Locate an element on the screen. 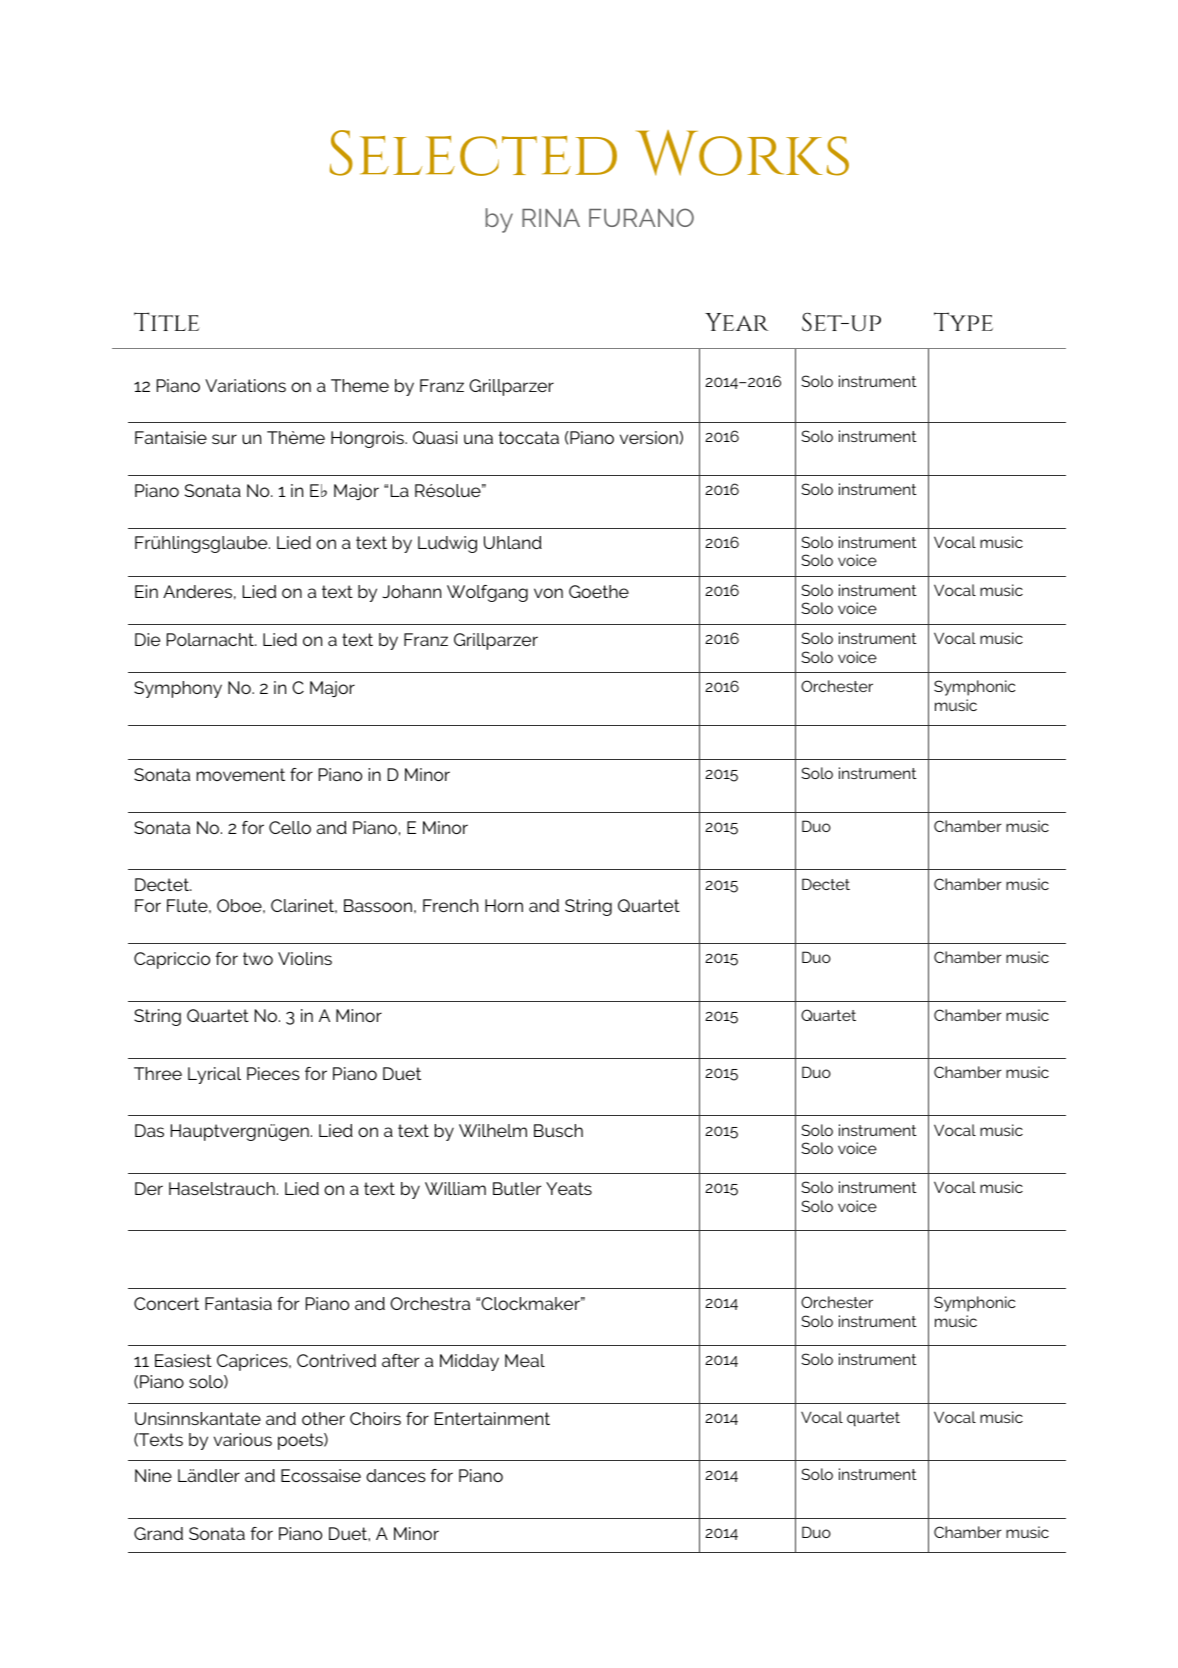  Works is located at coordinates (742, 153).
